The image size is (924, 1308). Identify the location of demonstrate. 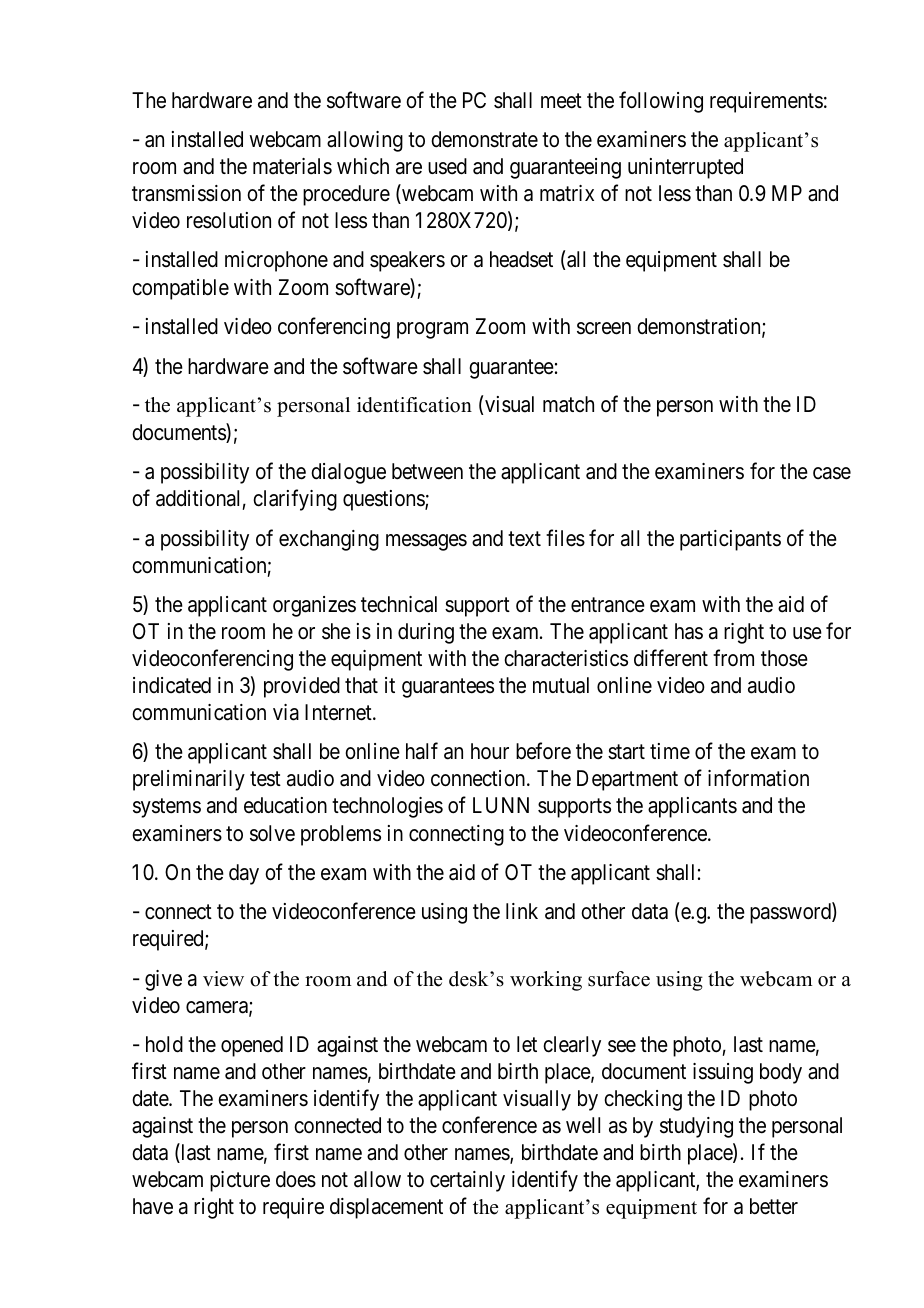
(484, 139).
